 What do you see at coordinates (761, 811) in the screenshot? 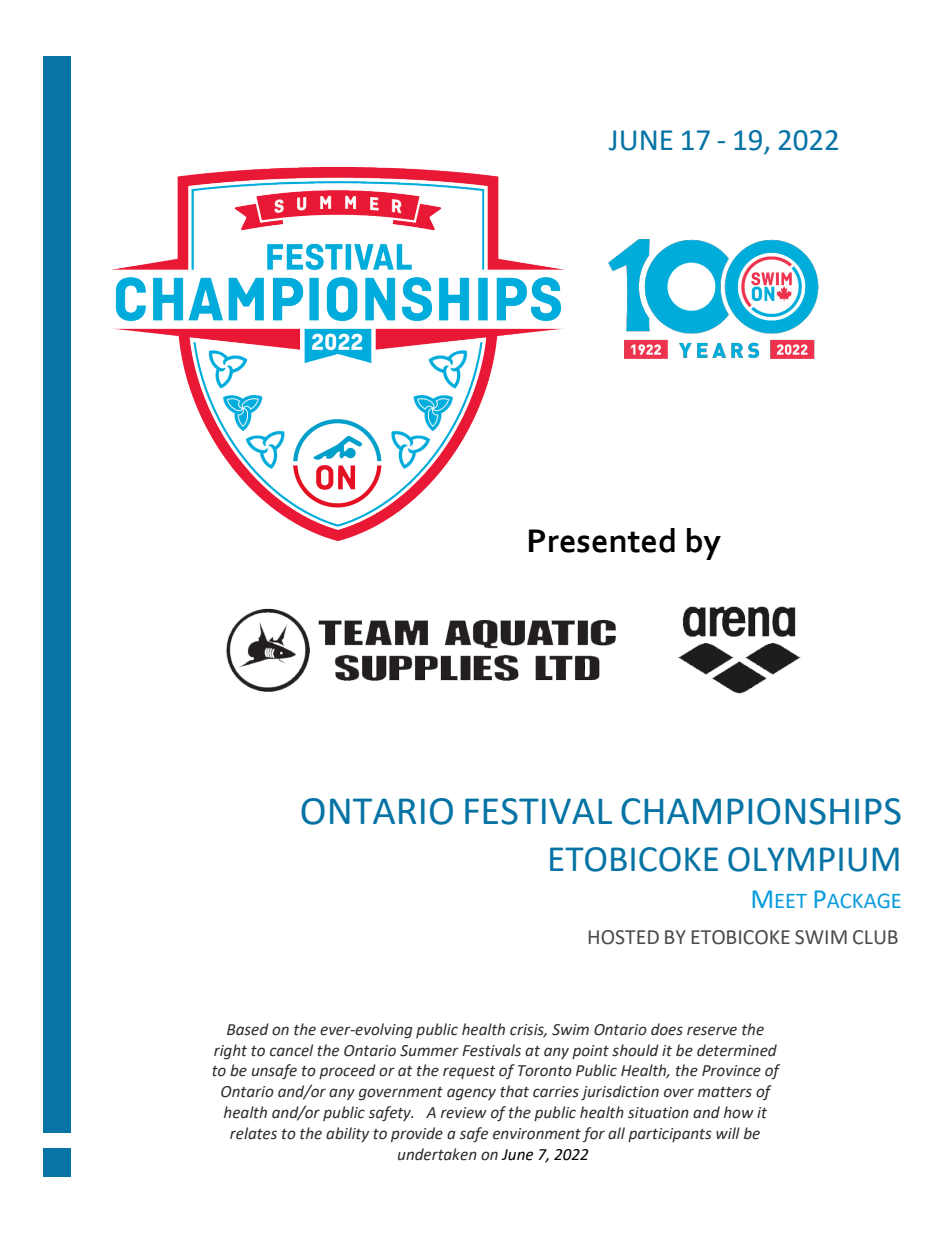
I see `CHAMPIONSHIPS` at bounding box center [761, 811].
